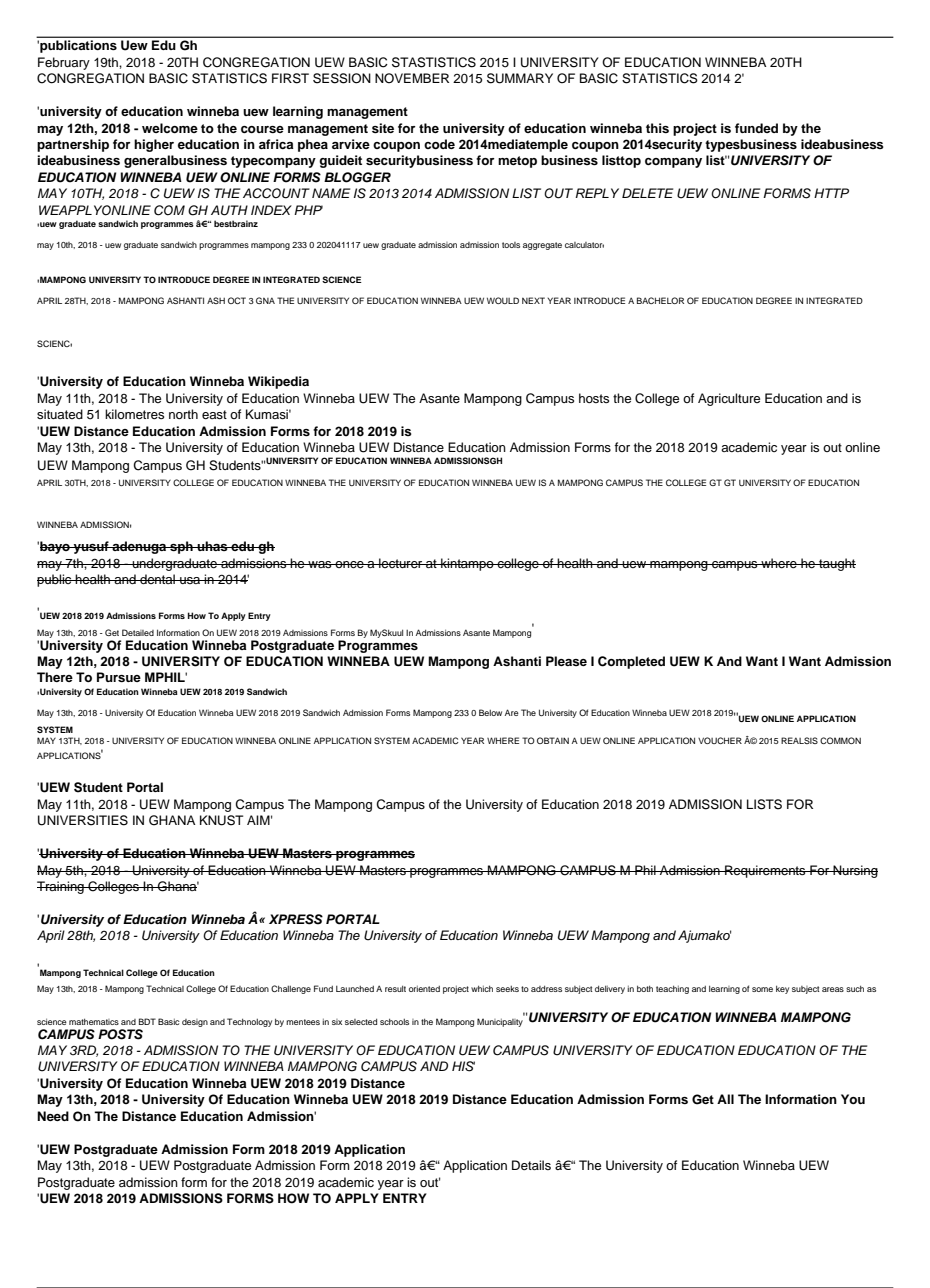  I want to click on taught, so click(836, 564).
